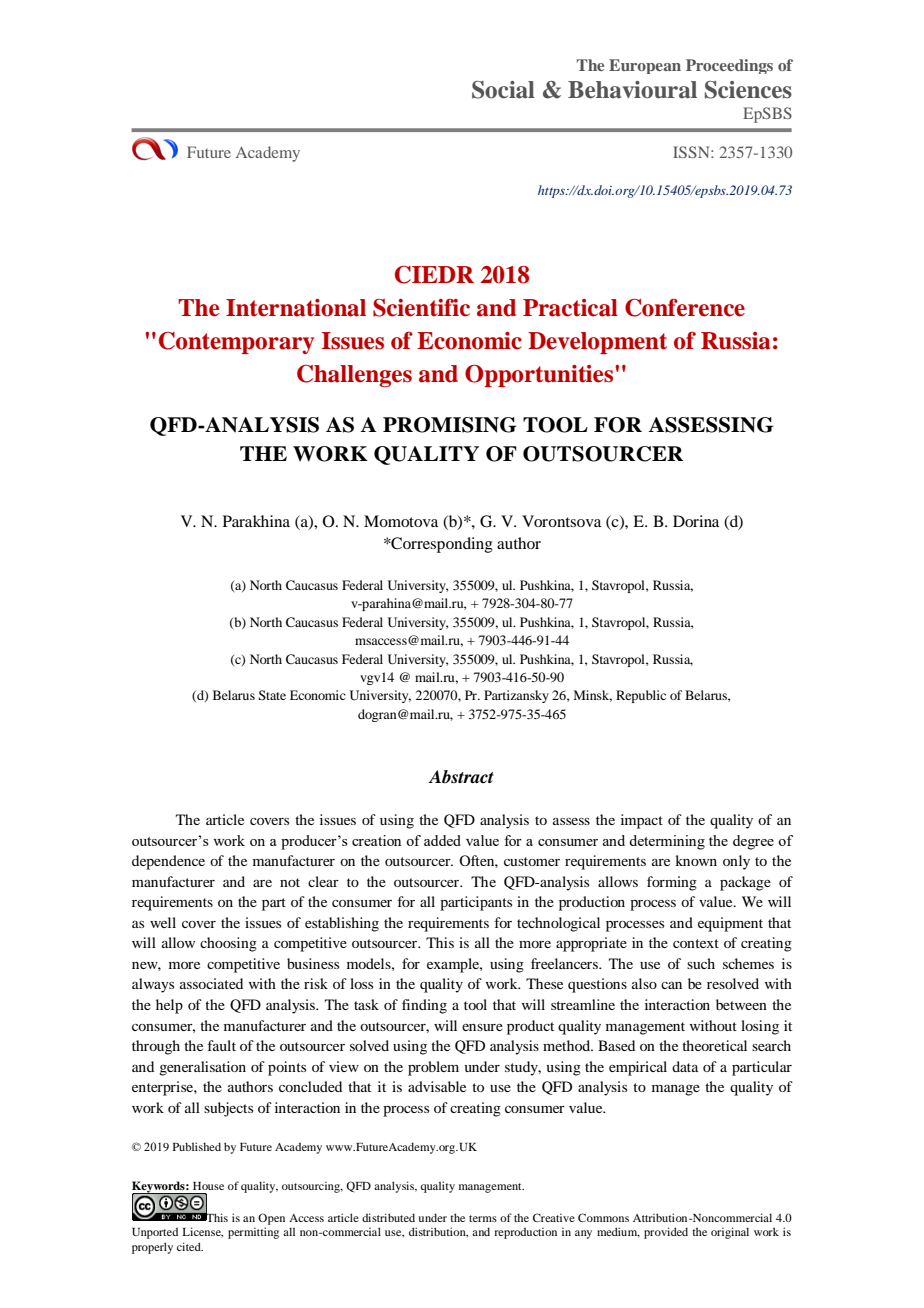 This screenshot has width=924, height=1308. Describe the element at coordinates (483, 1218) in the screenshot. I see `terms` at that location.
